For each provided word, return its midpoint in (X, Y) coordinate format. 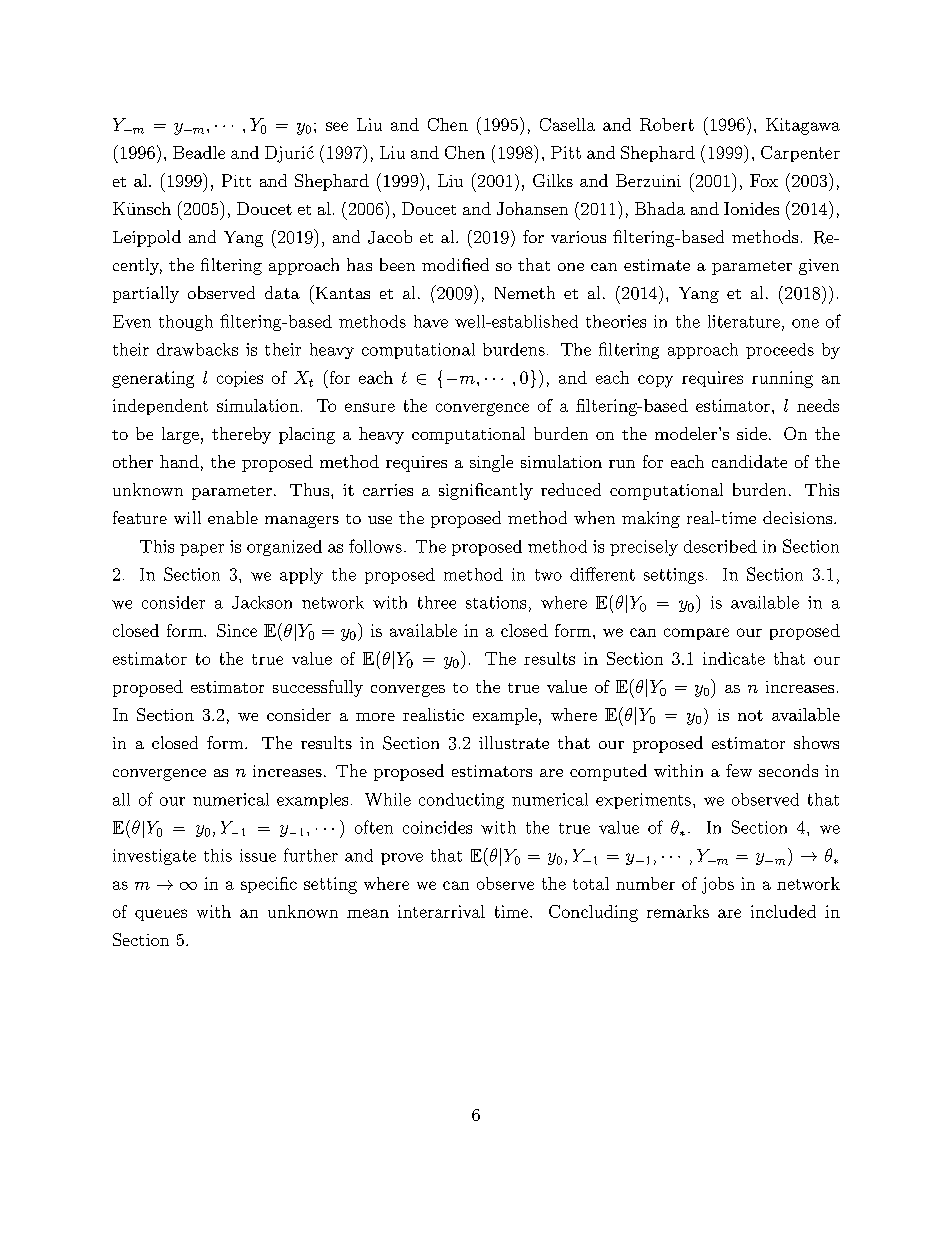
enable (233, 517)
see (337, 126)
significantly (486, 491)
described (720, 546)
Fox (764, 180)
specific (269, 885)
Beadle (199, 152)
